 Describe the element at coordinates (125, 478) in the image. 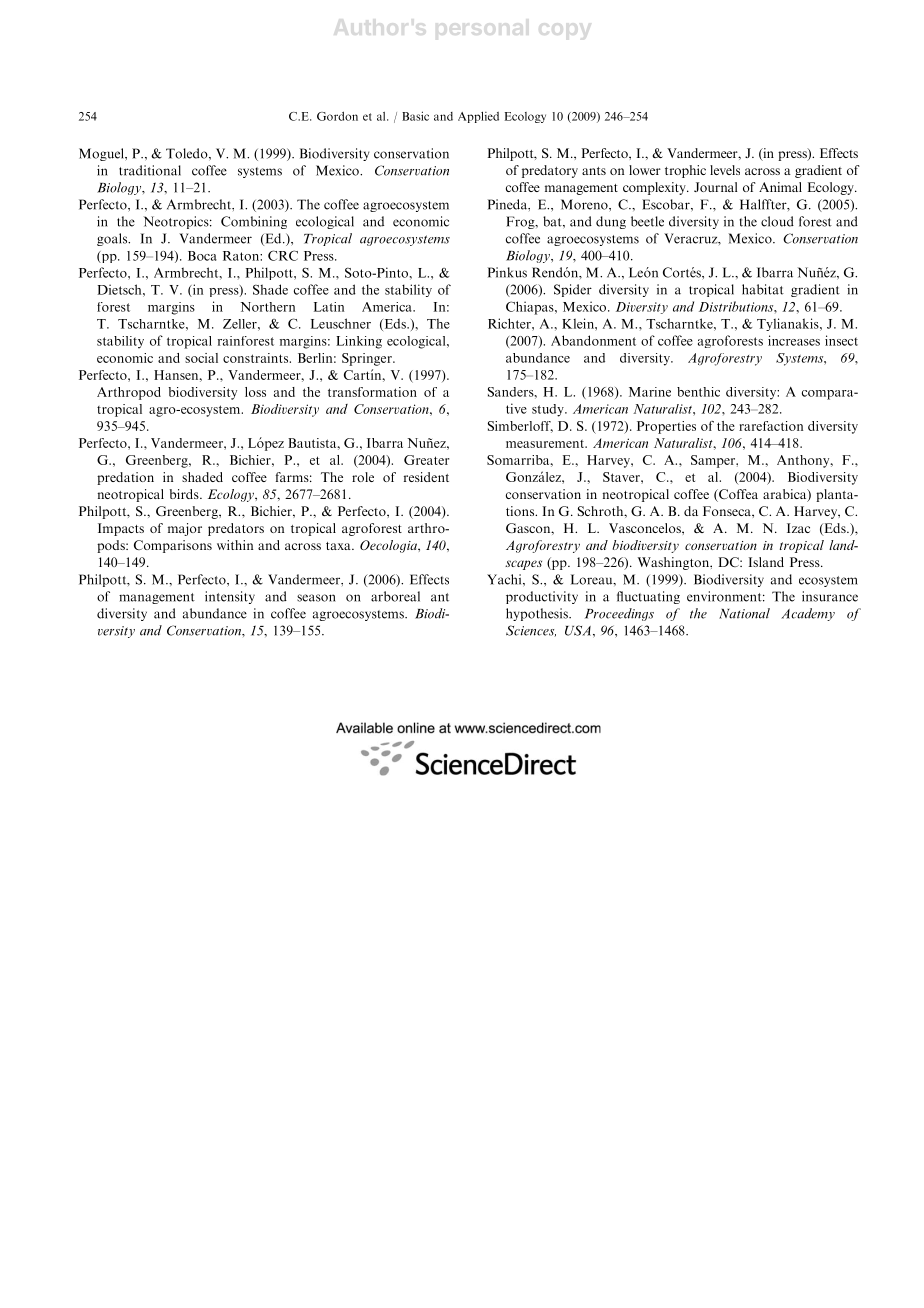

I see `predation` at that location.
